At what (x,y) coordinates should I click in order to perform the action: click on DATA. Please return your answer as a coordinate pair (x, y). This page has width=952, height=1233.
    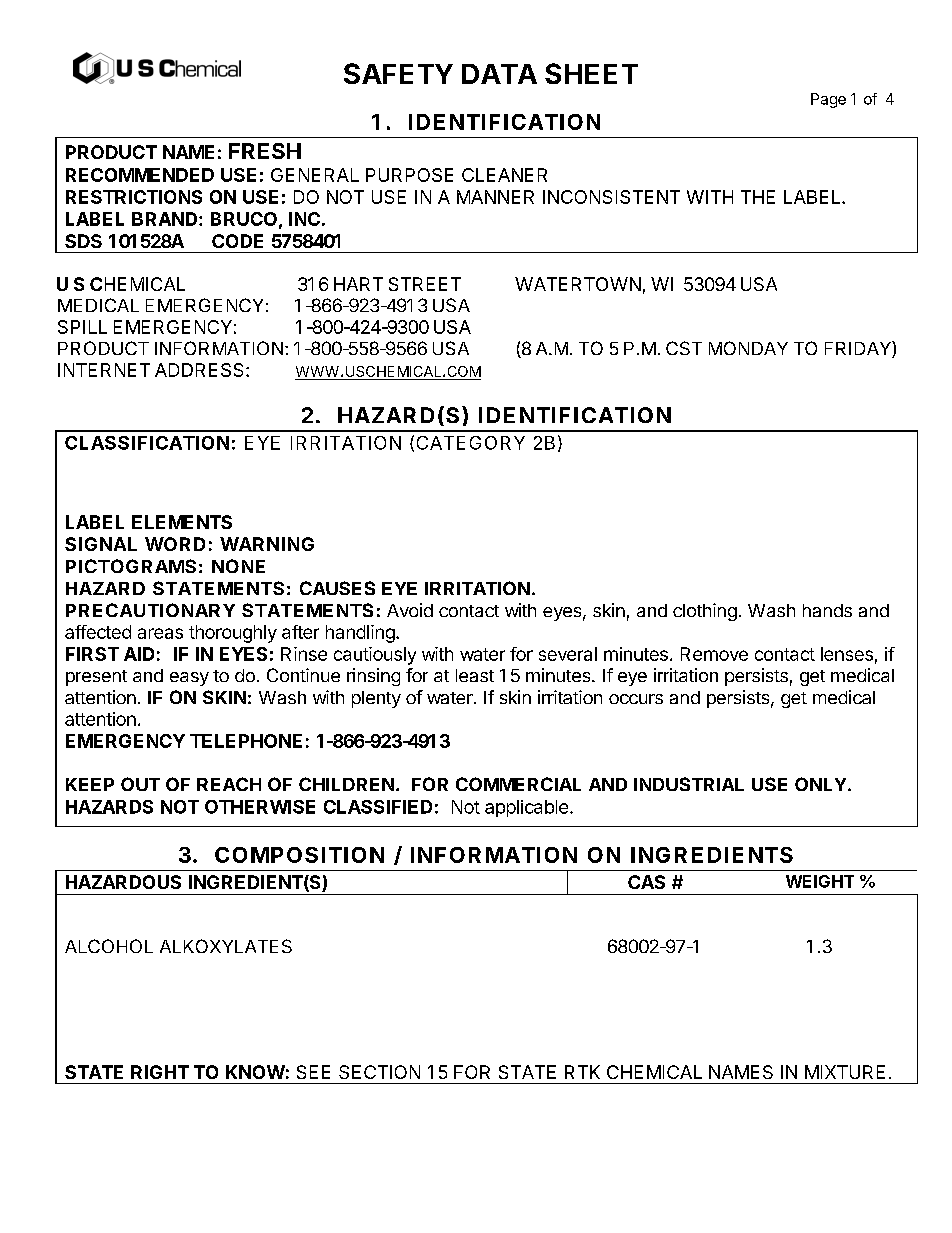
    Looking at the image, I should click on (499, 74).
